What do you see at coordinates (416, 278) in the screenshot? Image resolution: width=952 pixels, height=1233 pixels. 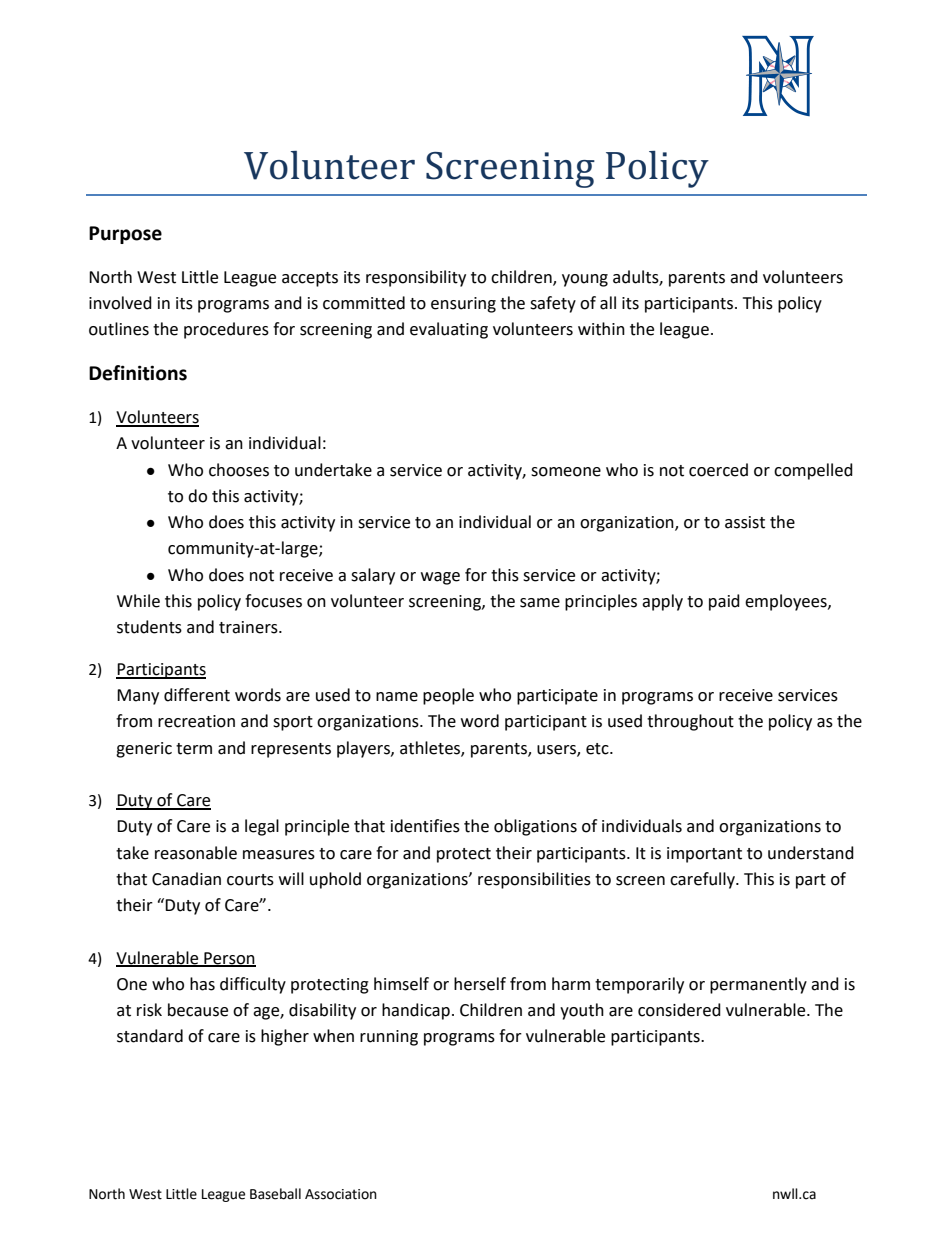 I see `responsibility` at bounding box center [416, 278].
